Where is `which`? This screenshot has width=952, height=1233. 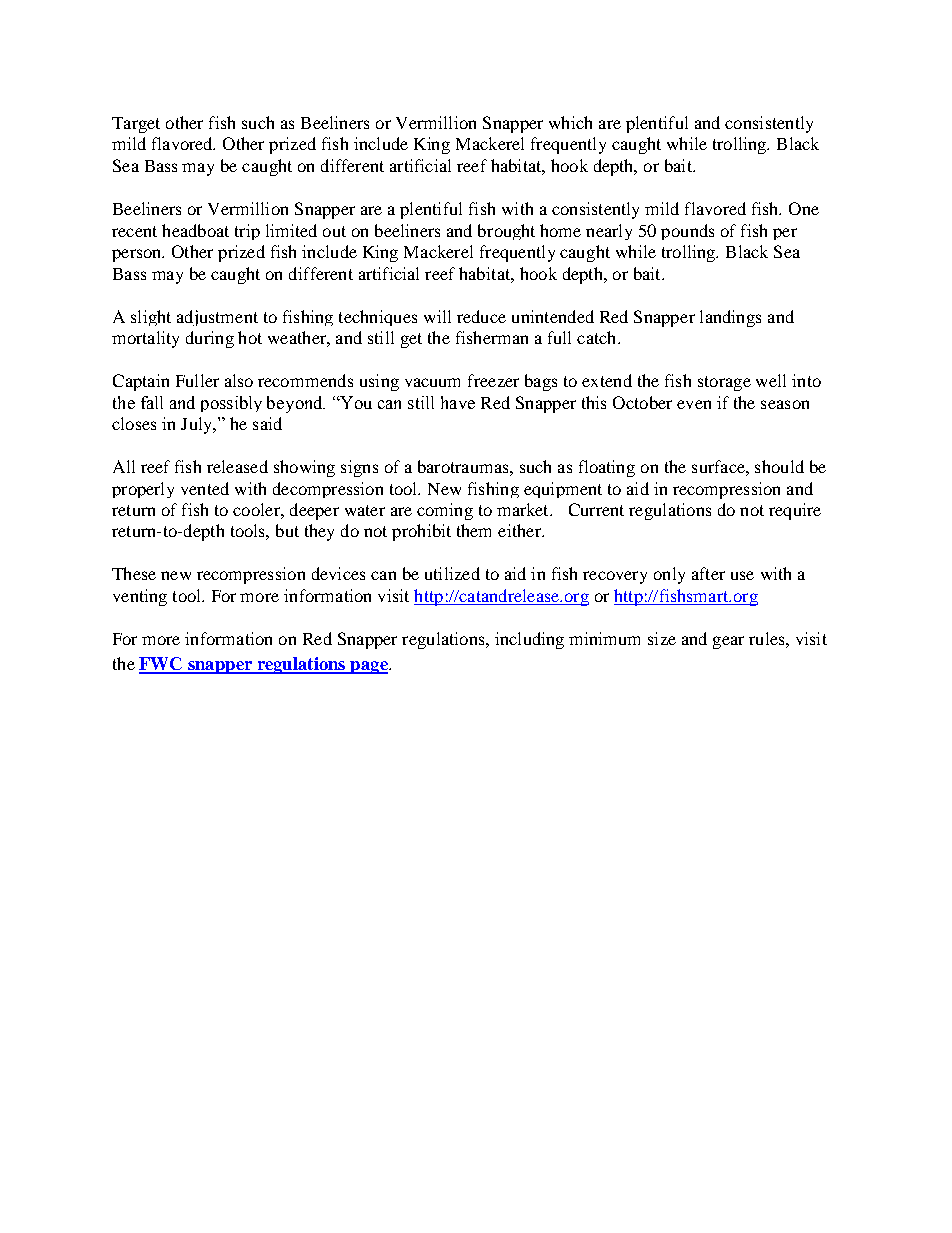
which is located at coordinates (570, 122).
